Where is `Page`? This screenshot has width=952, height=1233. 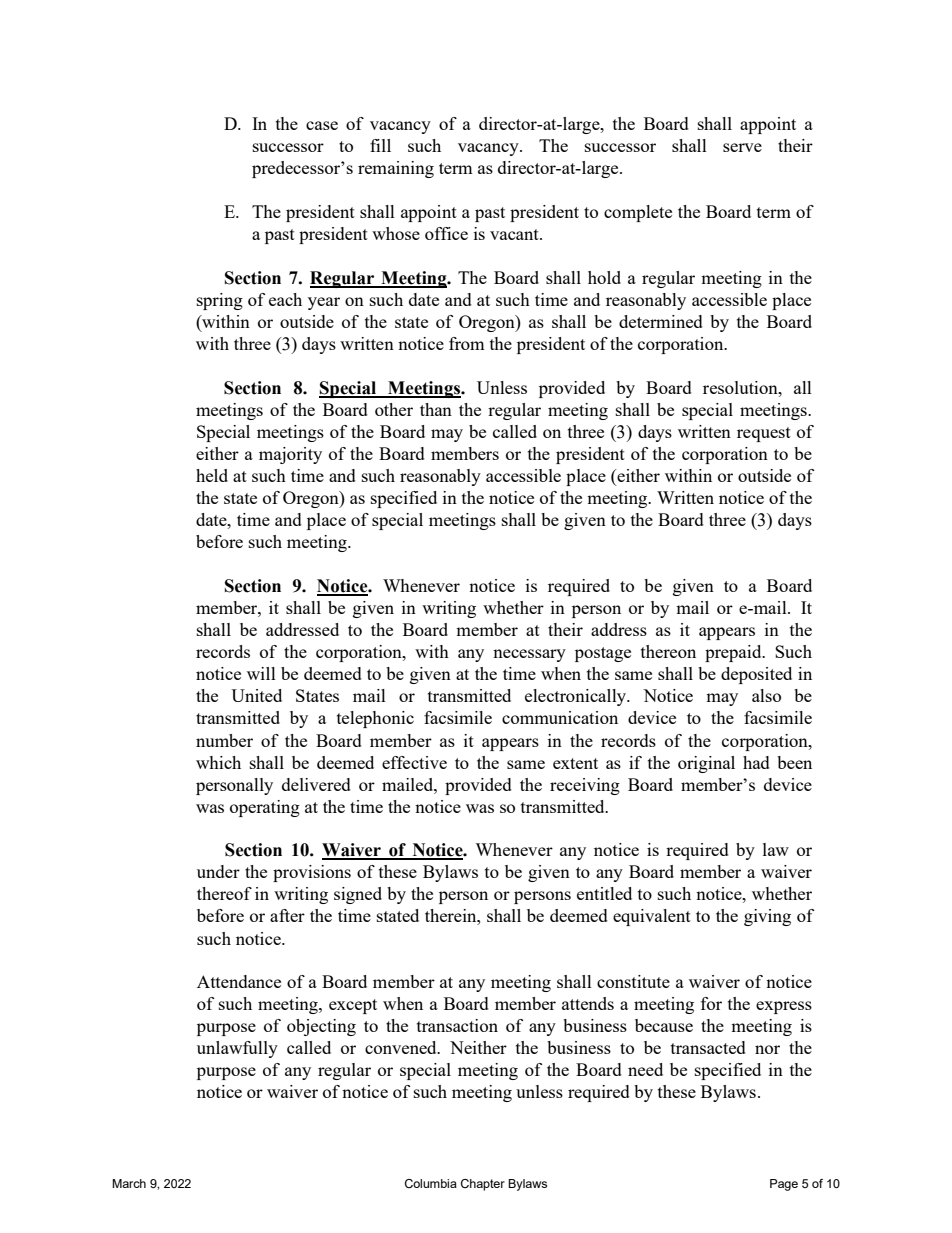
Page is located at coordinates (784, 1185).
